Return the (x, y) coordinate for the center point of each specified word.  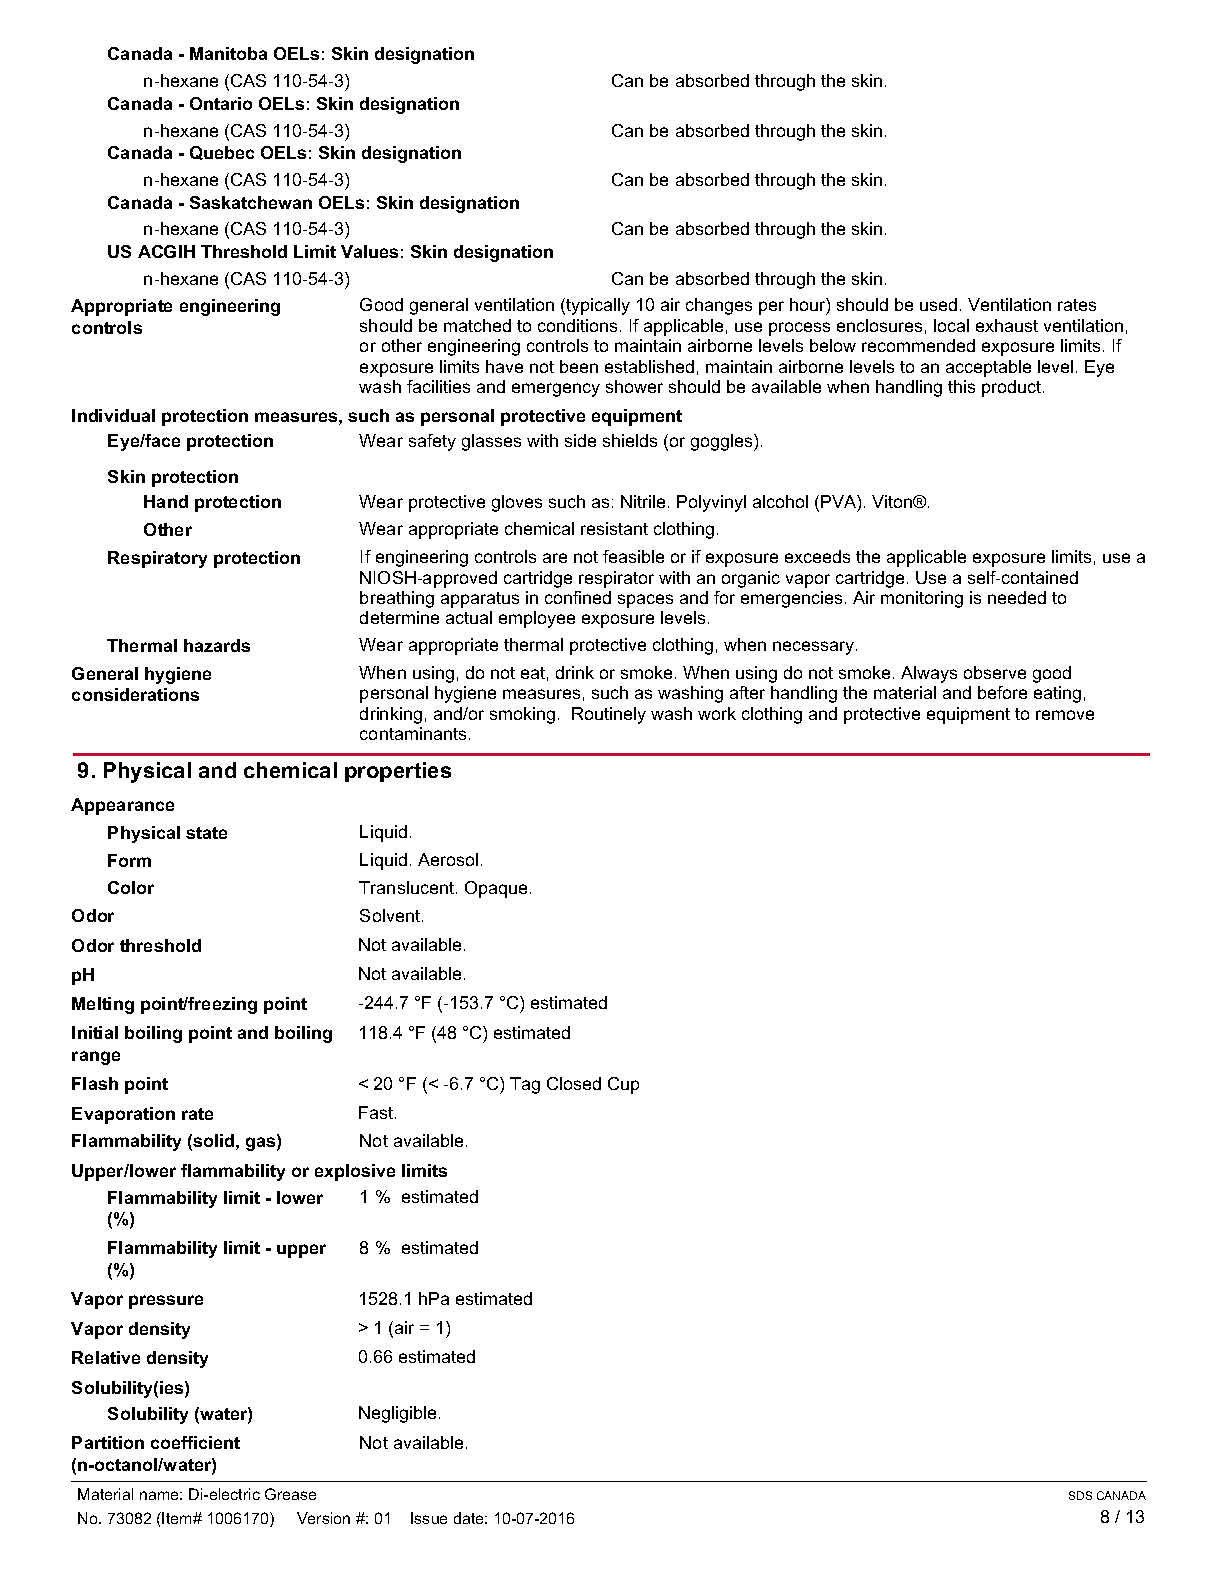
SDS (1080, 1495)
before (1002, 692)
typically (597, 306)
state (206, 833)
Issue (429, 1518)
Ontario (221, 103)
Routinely (609, 715)
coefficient (195, 1442)
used (938, 304)
